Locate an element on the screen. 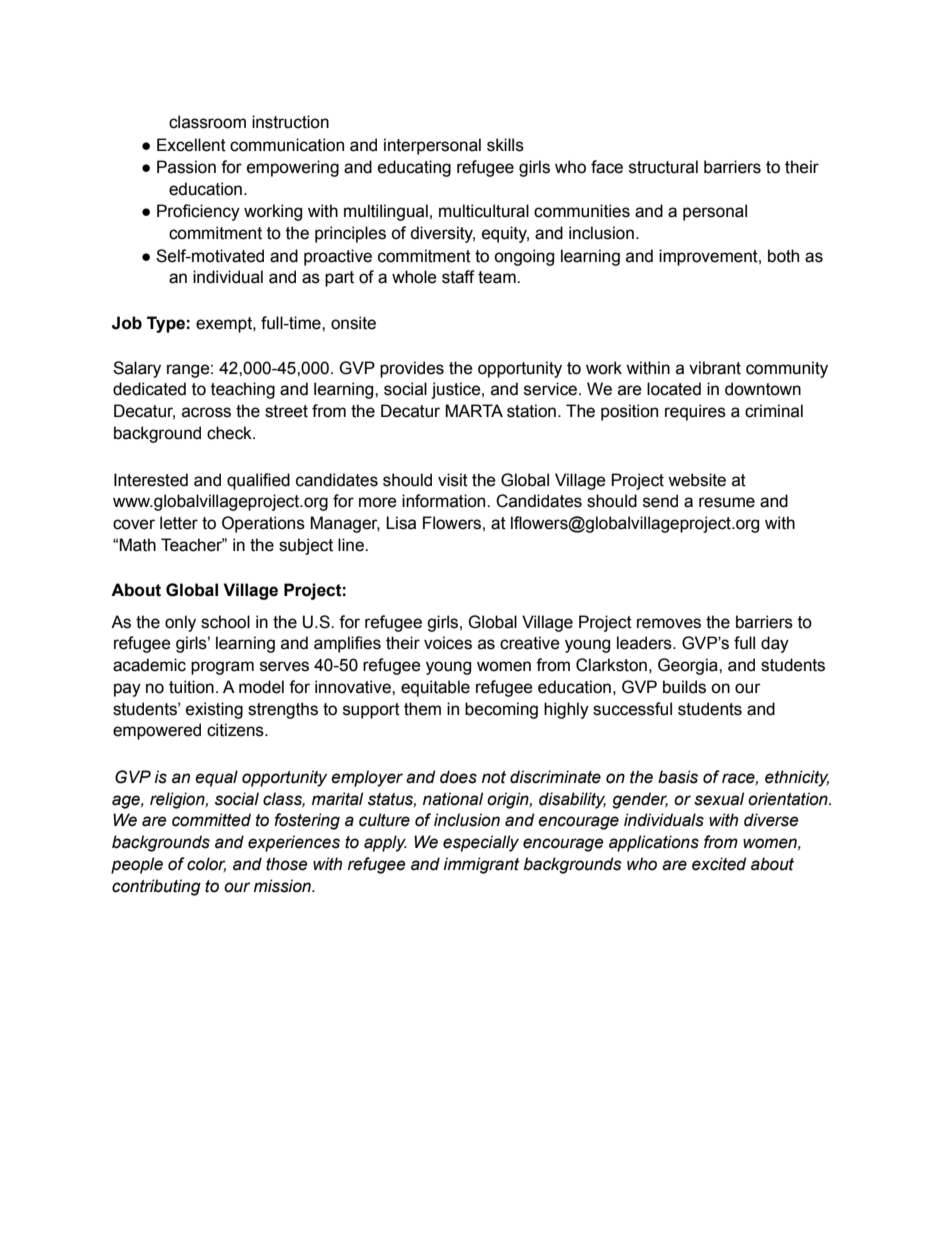  letter is located at coordinates (179, 523).
